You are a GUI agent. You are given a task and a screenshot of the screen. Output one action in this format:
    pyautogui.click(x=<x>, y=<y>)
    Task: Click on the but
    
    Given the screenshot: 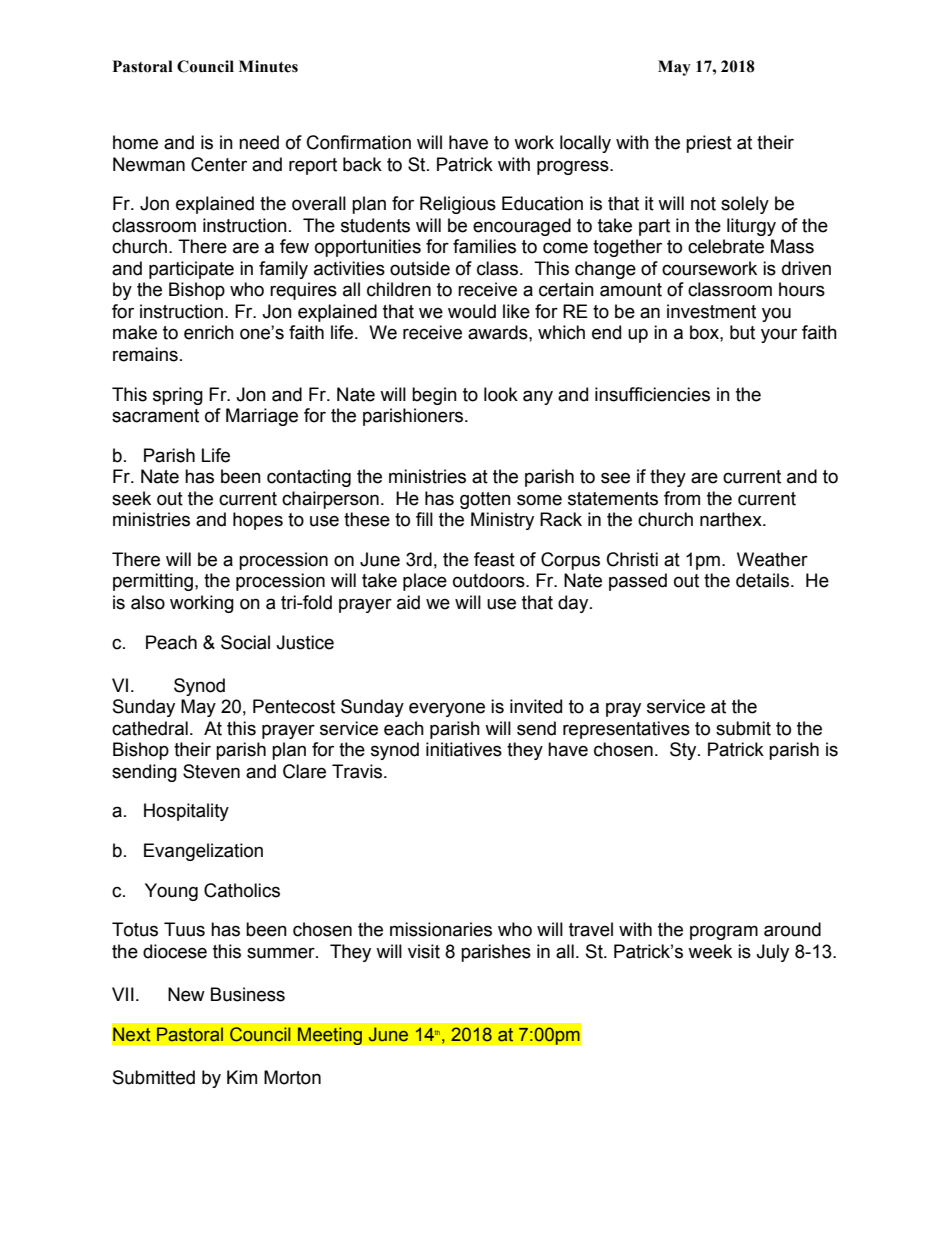 What is the action you would take?
    pyautogui.click(x=742, y=332)
